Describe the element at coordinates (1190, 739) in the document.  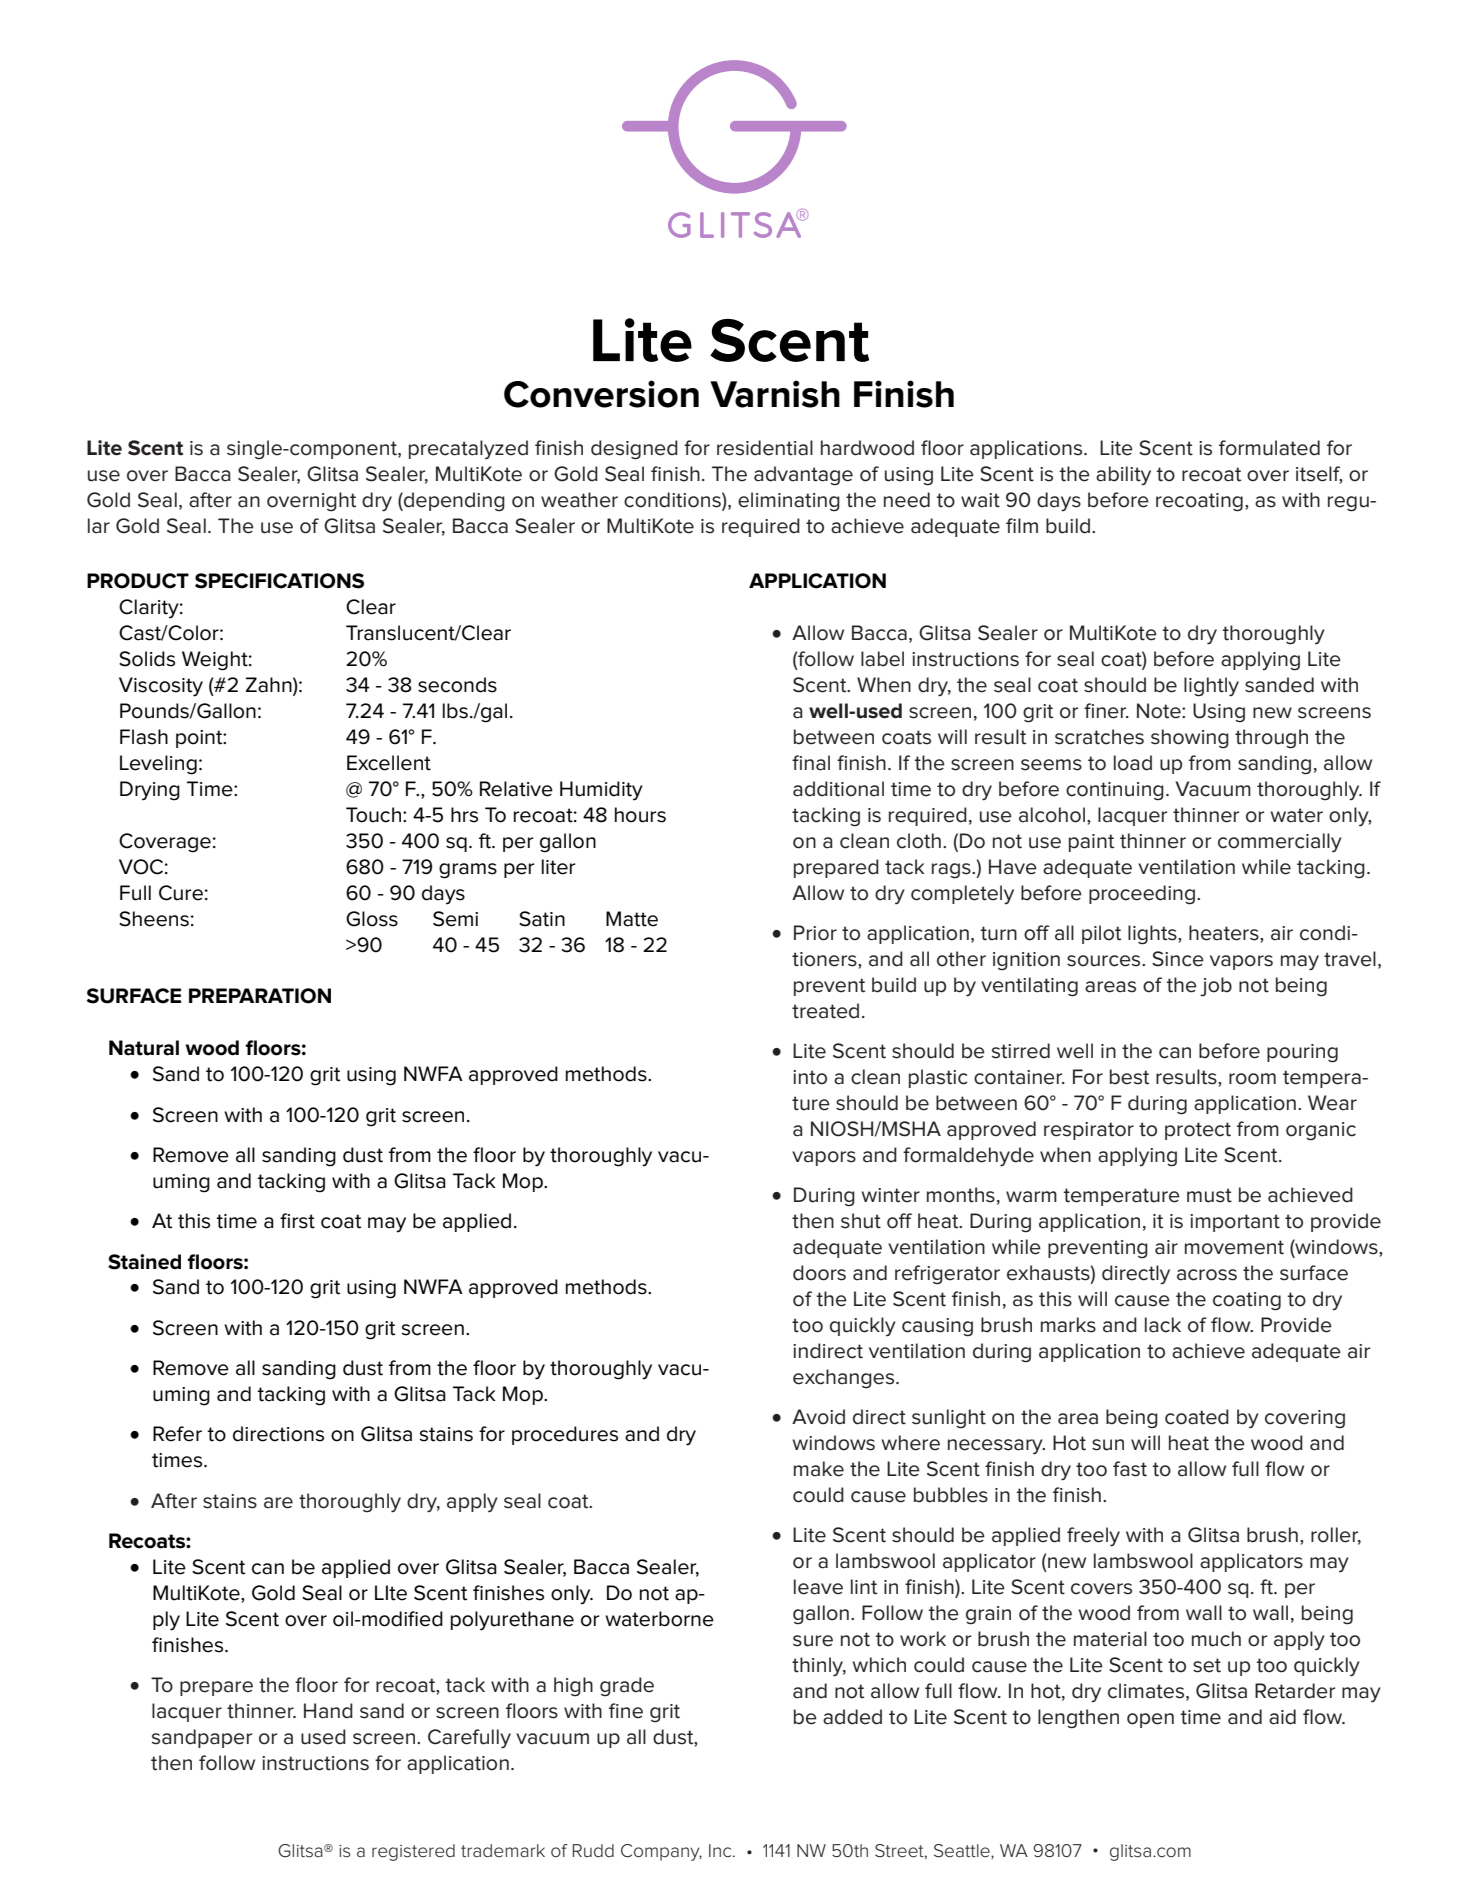
I see `showing` at that location.
